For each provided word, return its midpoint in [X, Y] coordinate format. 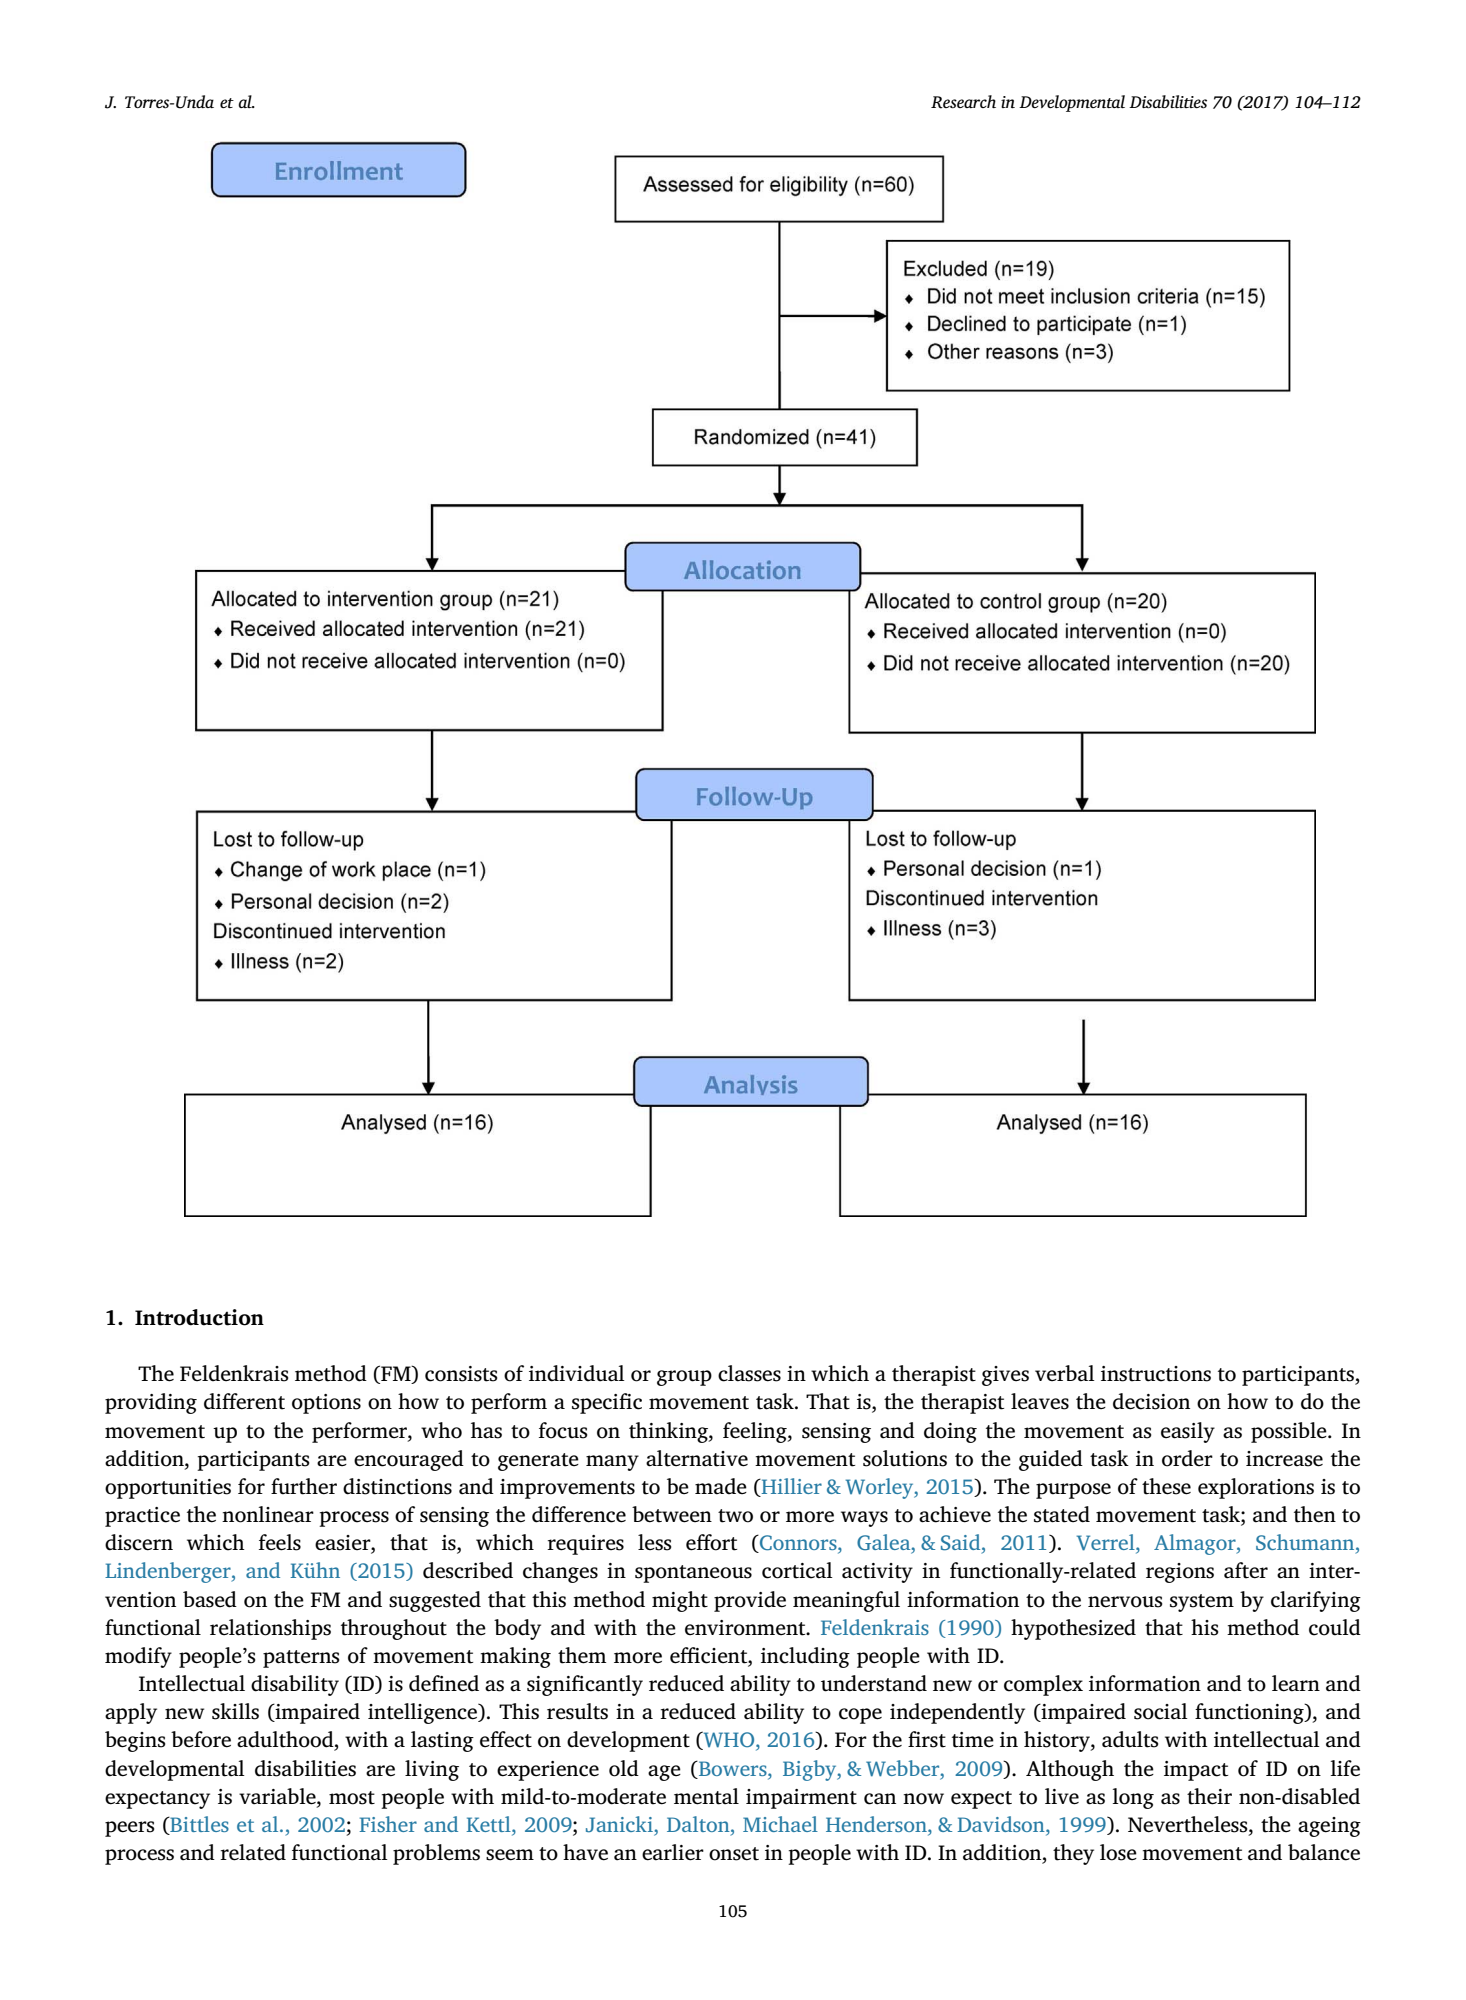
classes [749, 1373]
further [304, 1486]
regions [1180, 1573]
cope [860, 1716]
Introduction [199, 1317]
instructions [1156, 1374]
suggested [435, 1601]
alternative [697, 1458]
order [1187, 1458]
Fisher [388, 1824]
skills [235, 1711]
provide [750, 1601]
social [1161, 1711]
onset [734, 1854]
